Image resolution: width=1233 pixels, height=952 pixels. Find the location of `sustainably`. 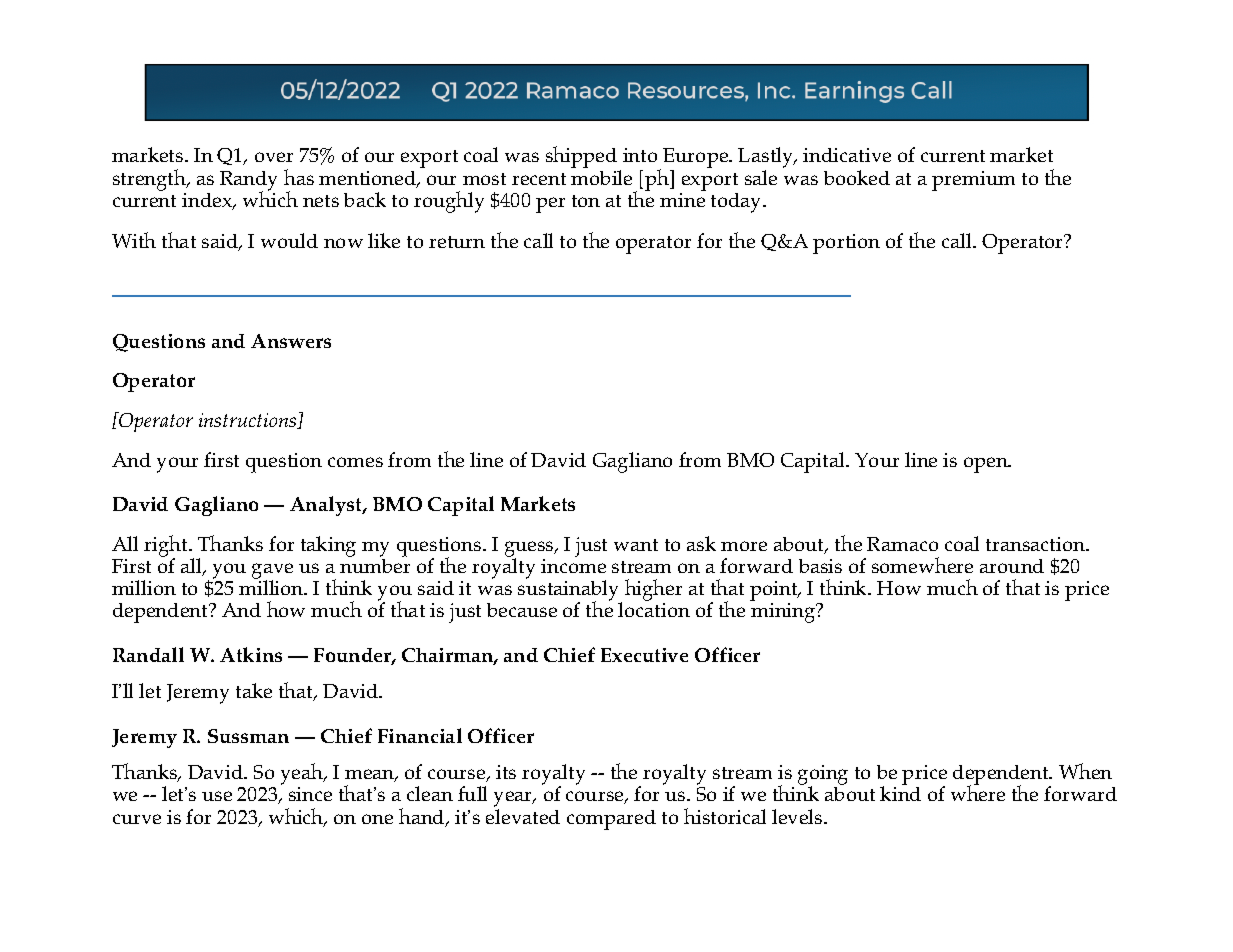

sustainably is located at coordinates (570, 591).
